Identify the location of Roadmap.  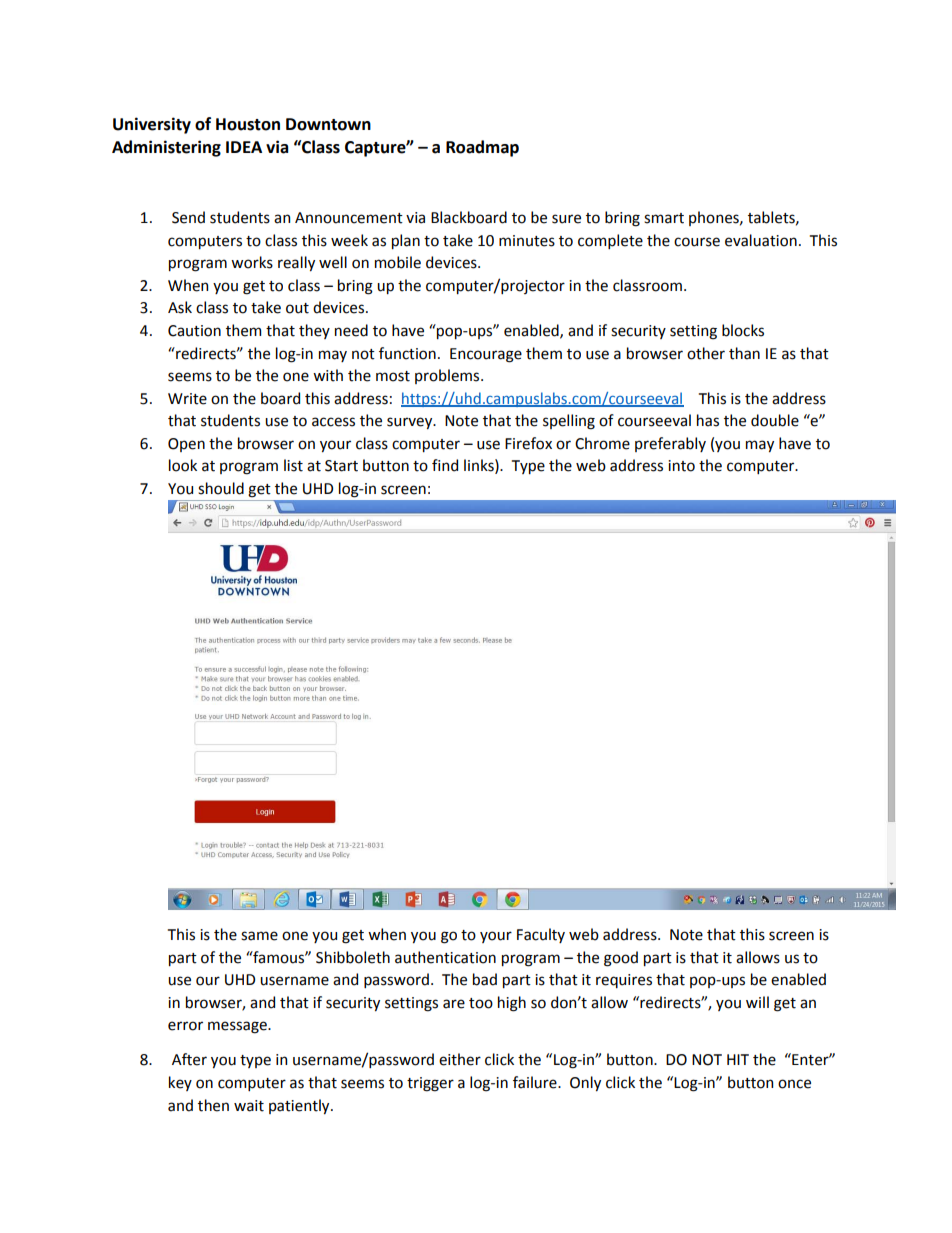
(482, 148).
